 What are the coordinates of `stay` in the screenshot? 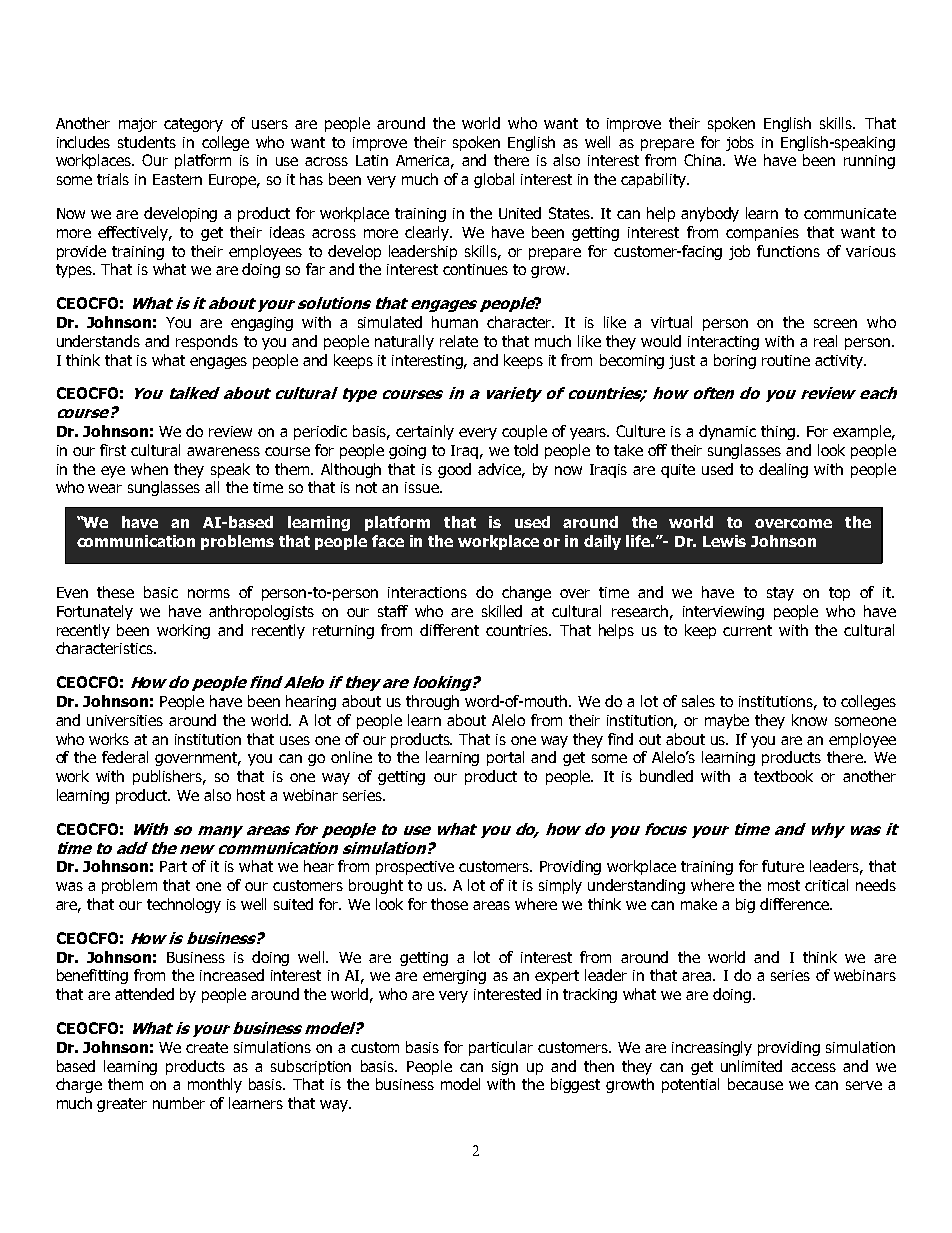 It's located at (780, 594).
